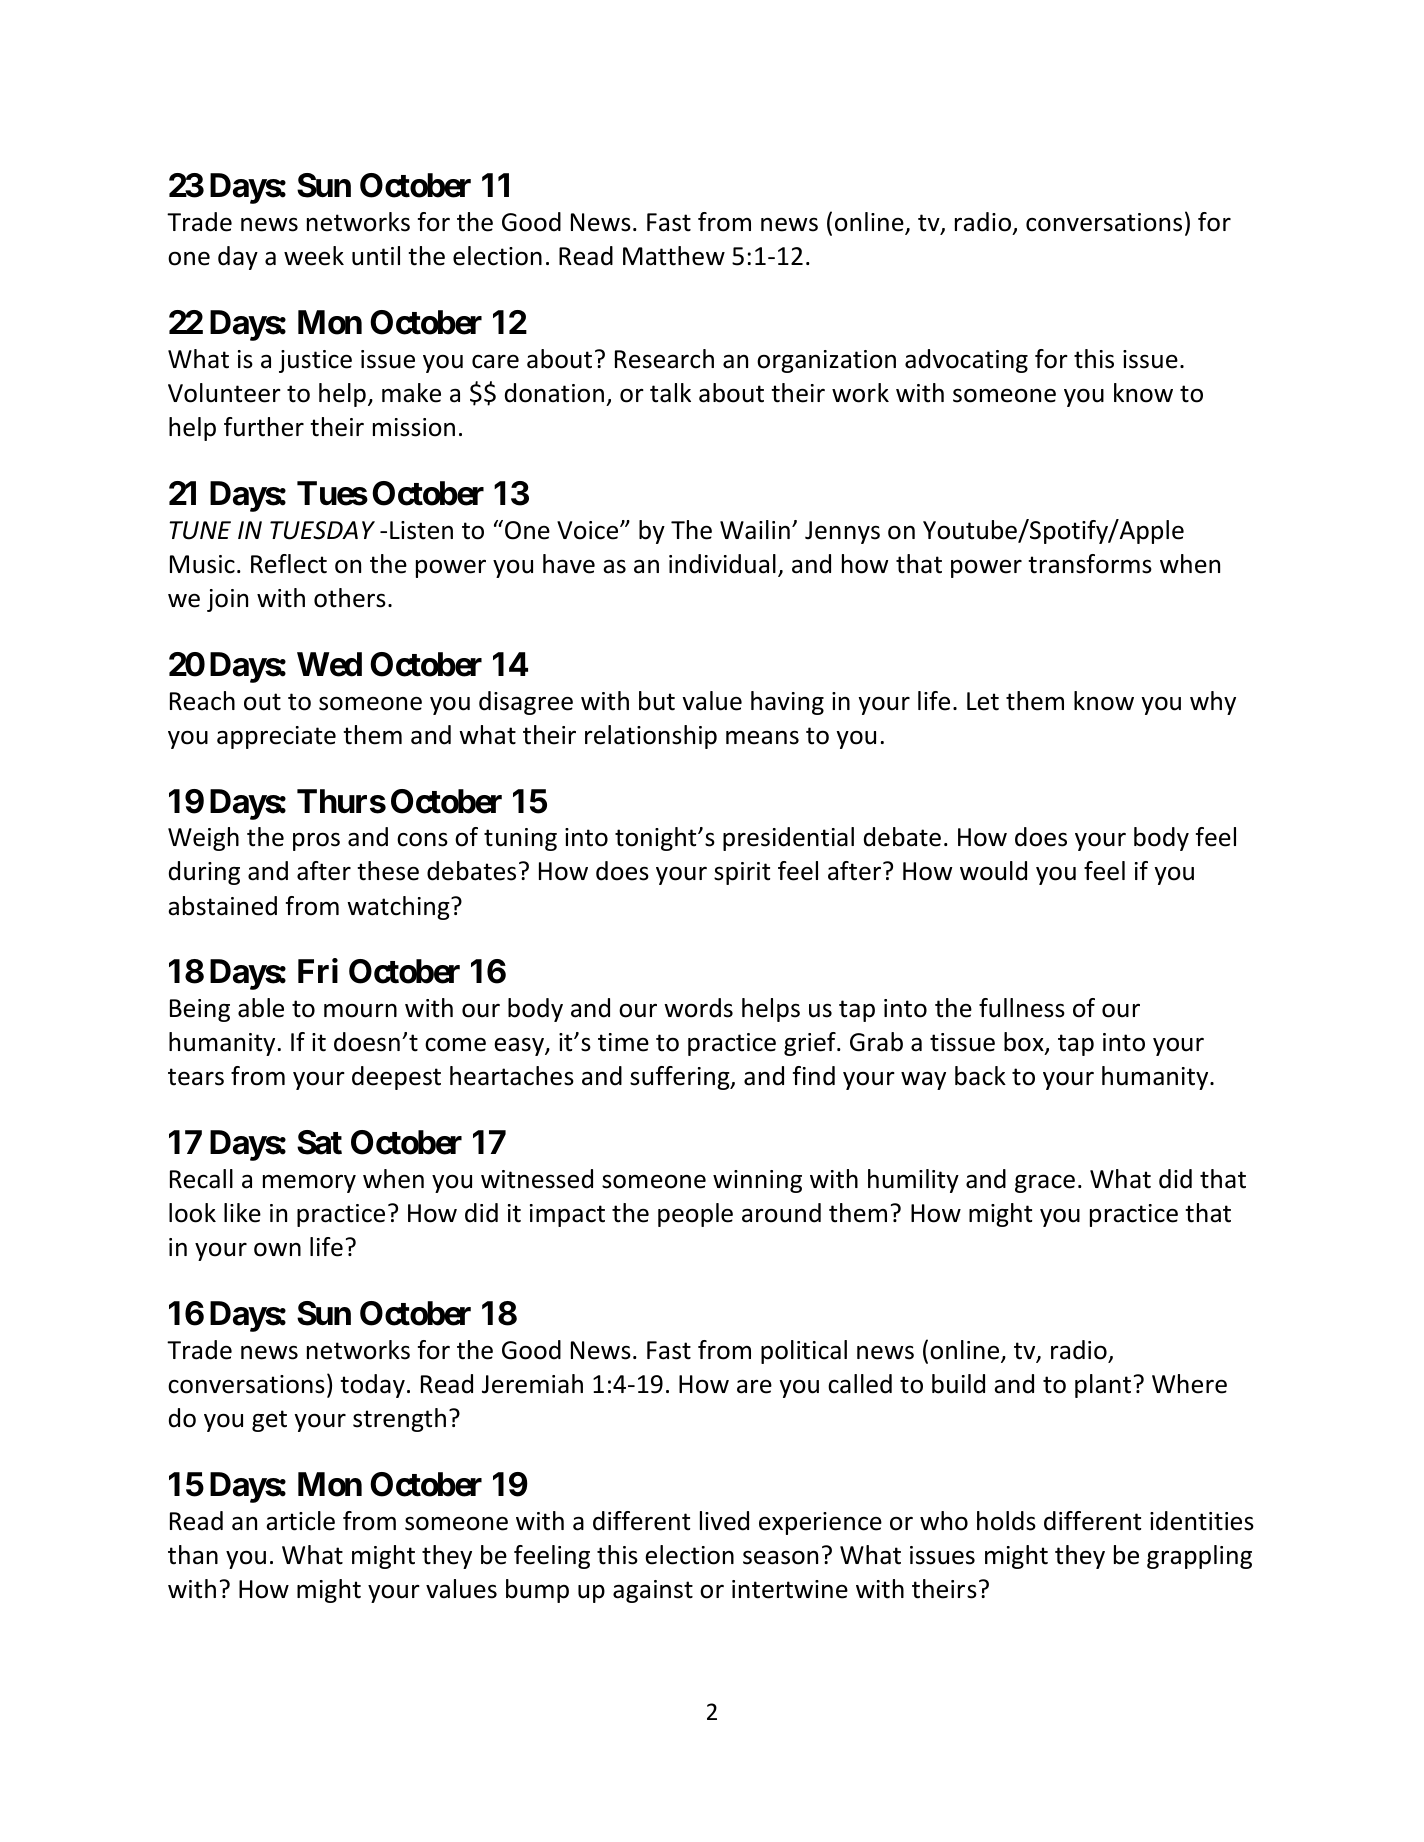  Describe the element at coordinates (1045, 1183) in the image. I see `grace` at that location.
